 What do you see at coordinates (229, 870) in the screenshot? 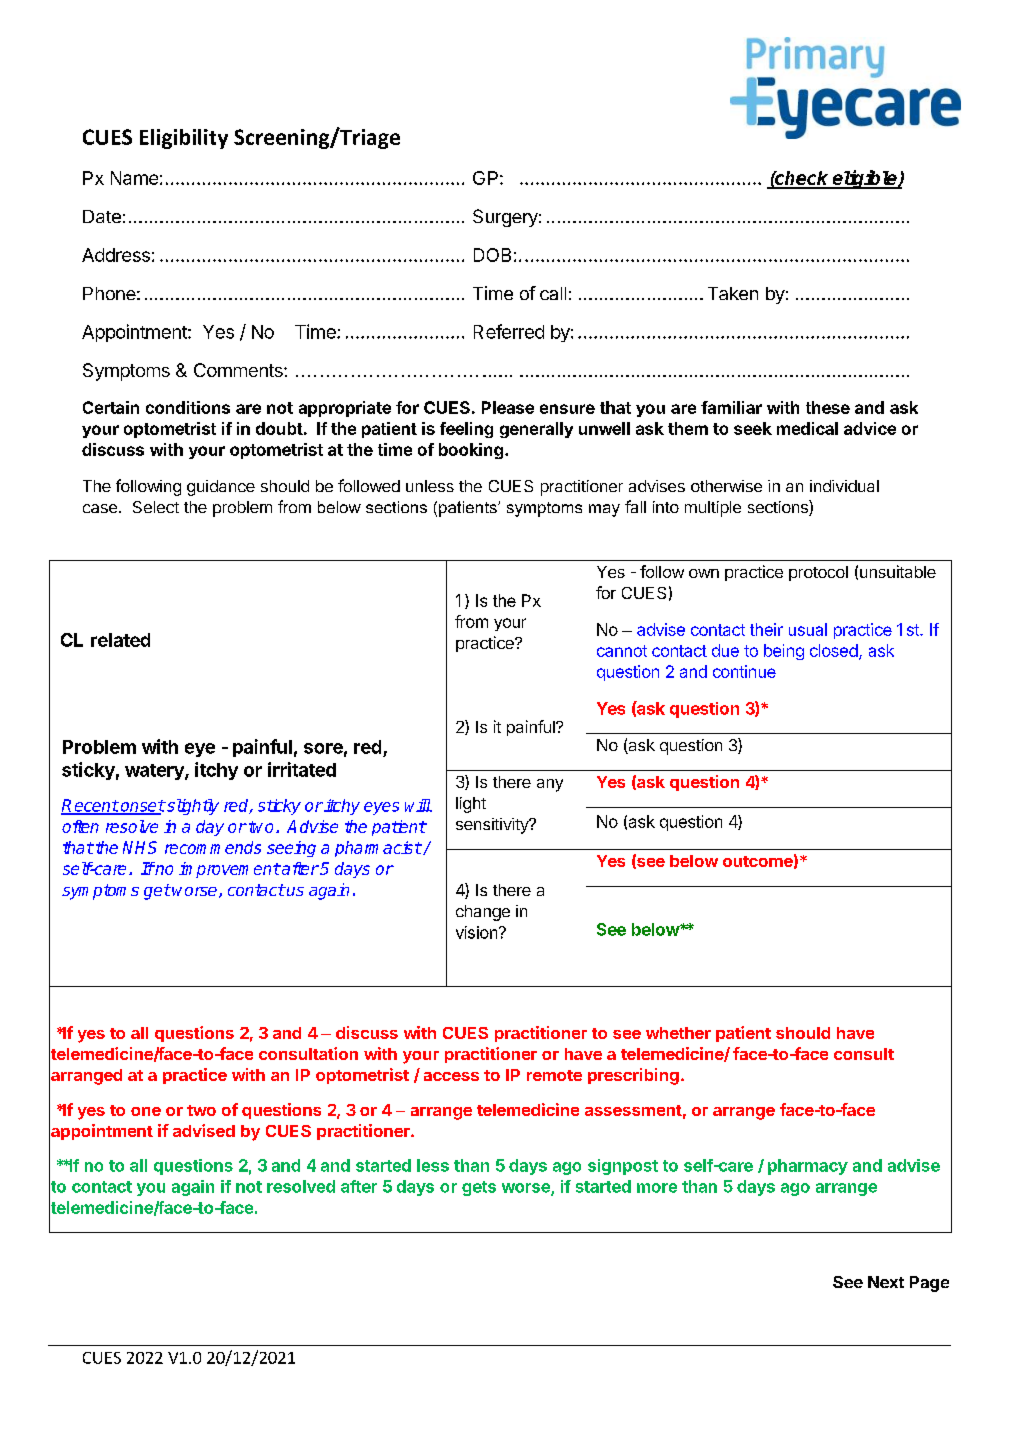
I see `improvement` at bounding box center [229, 870].
